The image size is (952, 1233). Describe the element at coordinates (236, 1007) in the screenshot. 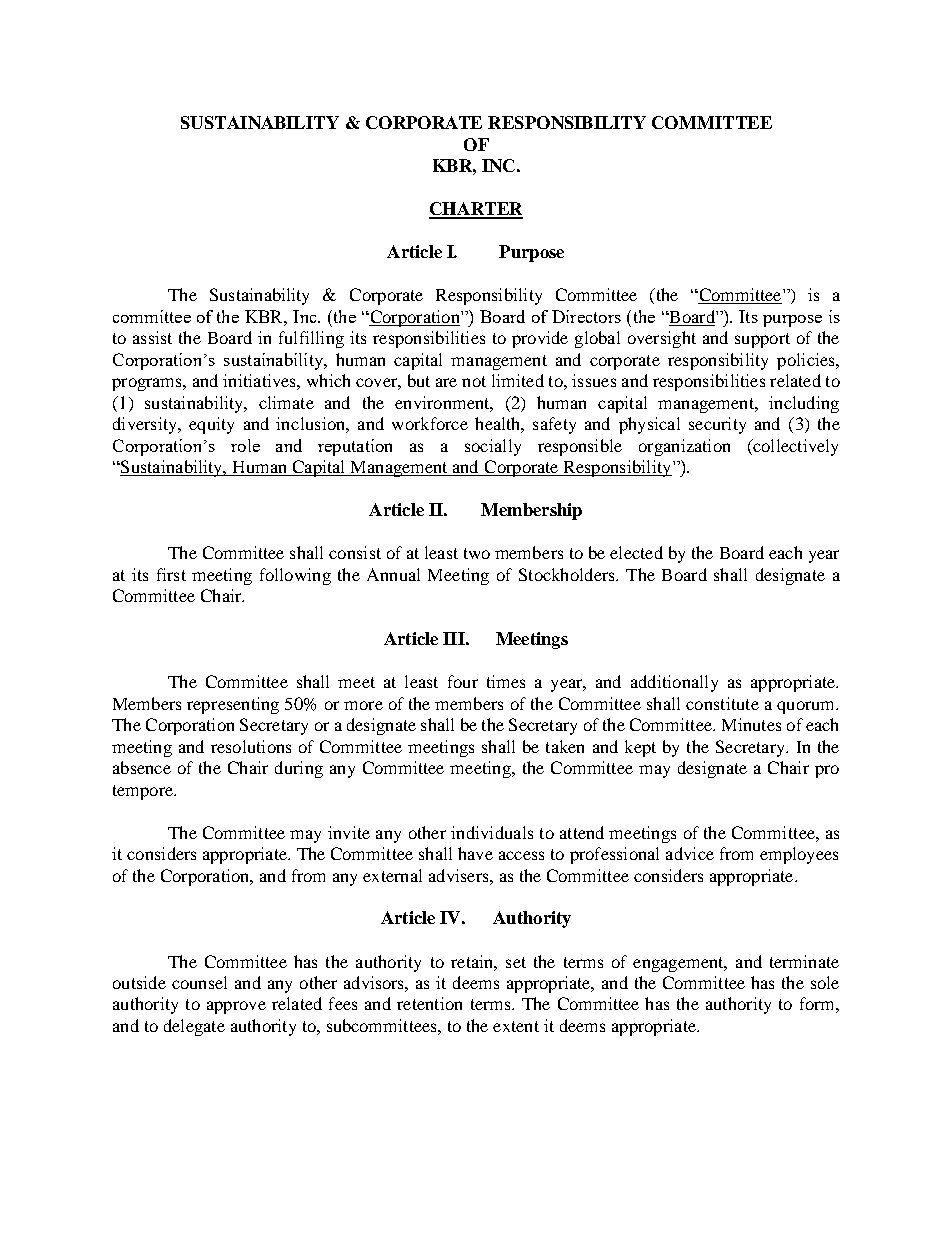

I see `approve` at that location.
